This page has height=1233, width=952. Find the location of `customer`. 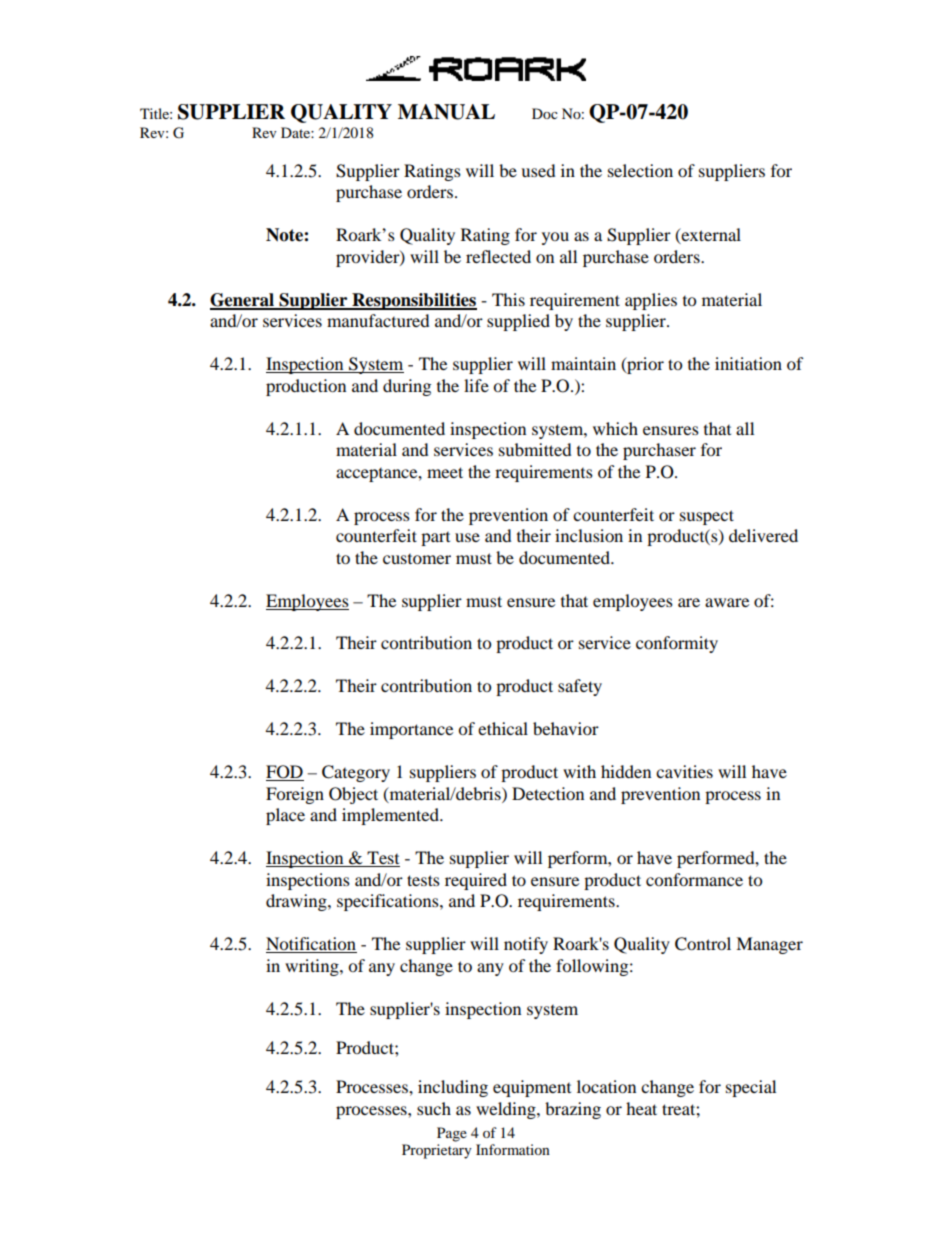

customer is located at coordinates (417, 559).
